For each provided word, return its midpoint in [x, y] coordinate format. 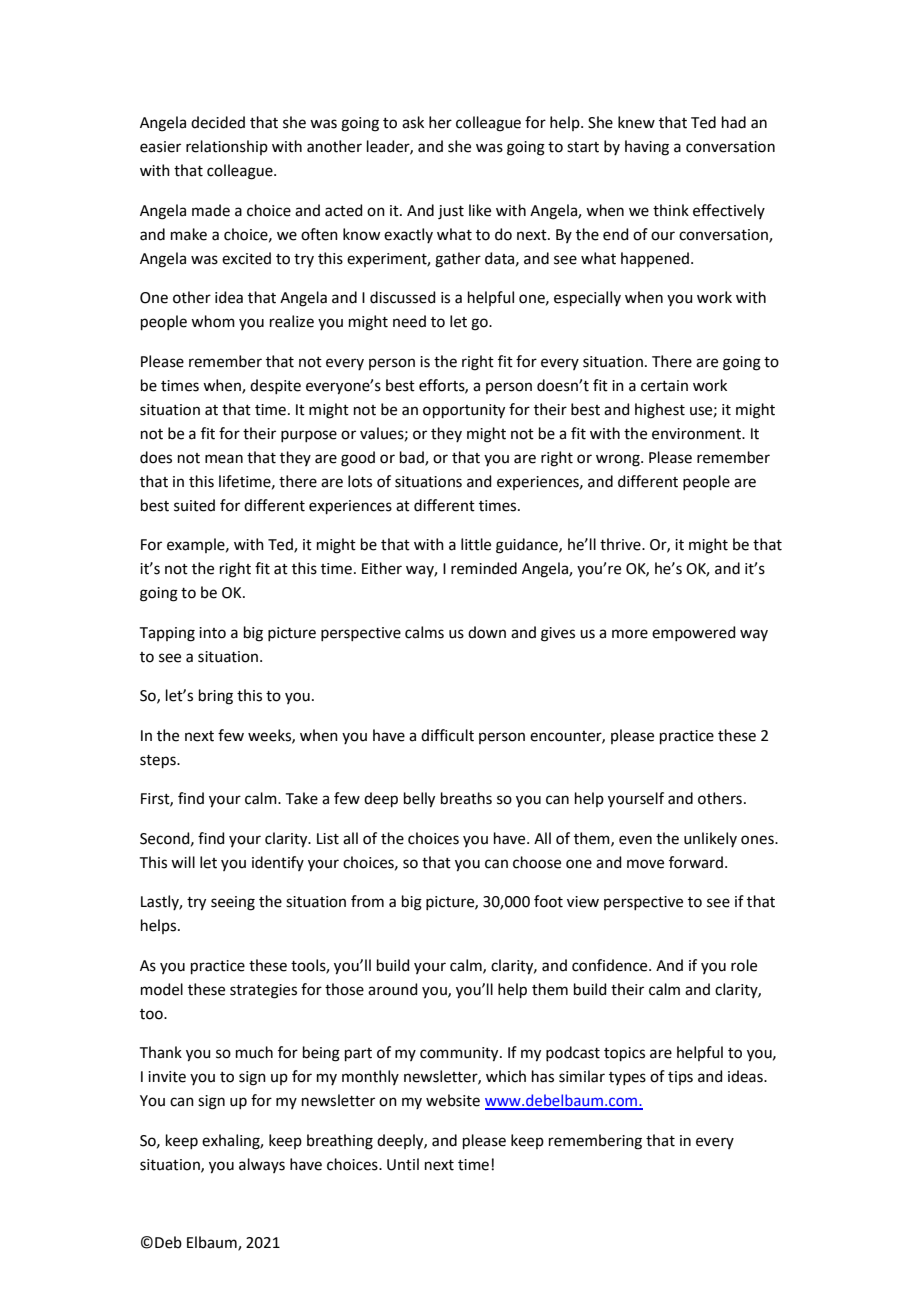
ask [413, 122]
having [647, 148]
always [262, 1165]
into [212, 633]
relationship [227, 147]
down [487, 632]
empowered [694, 633]
